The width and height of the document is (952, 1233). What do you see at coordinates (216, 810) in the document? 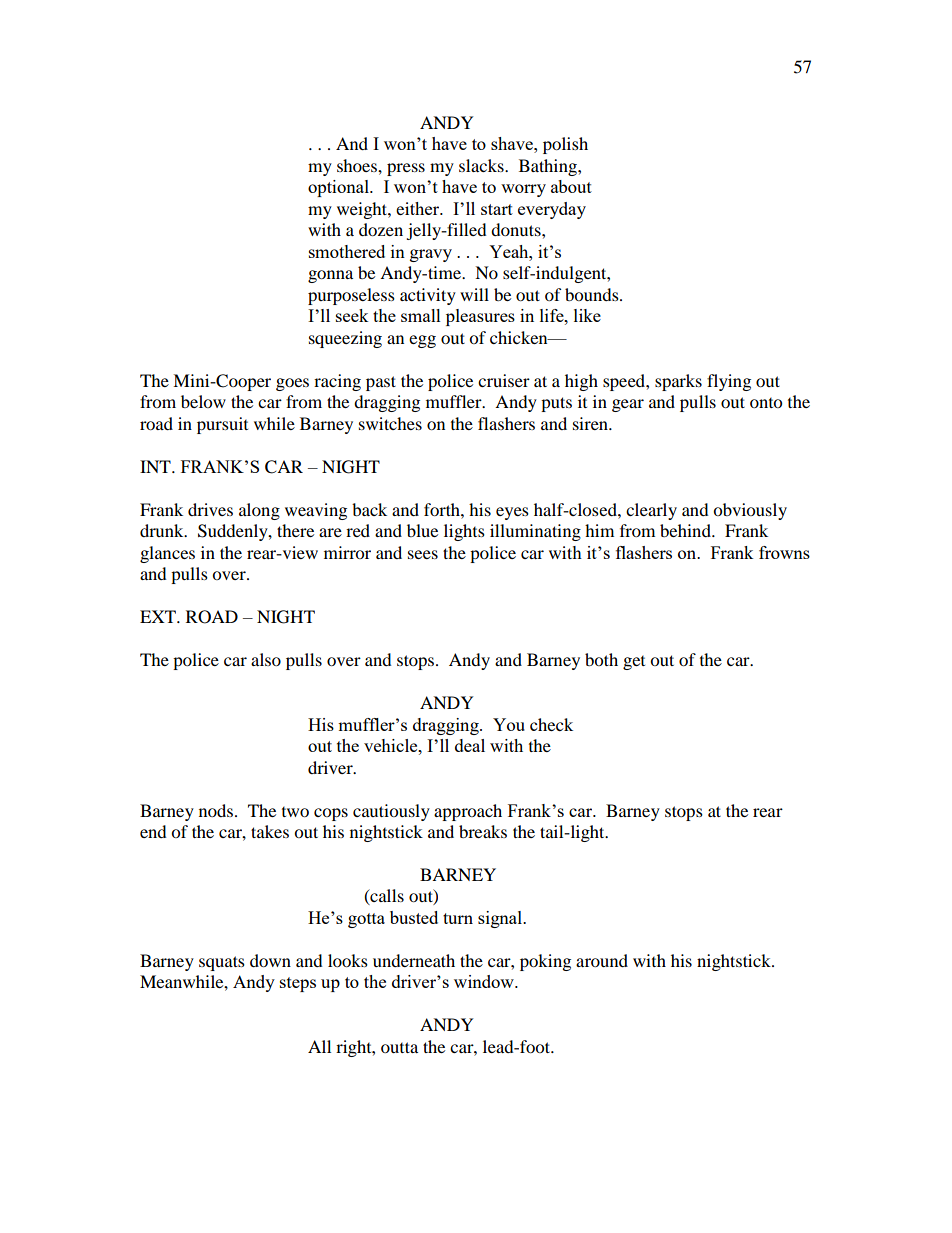
I see `nods` at bounding box center [216, 810].
